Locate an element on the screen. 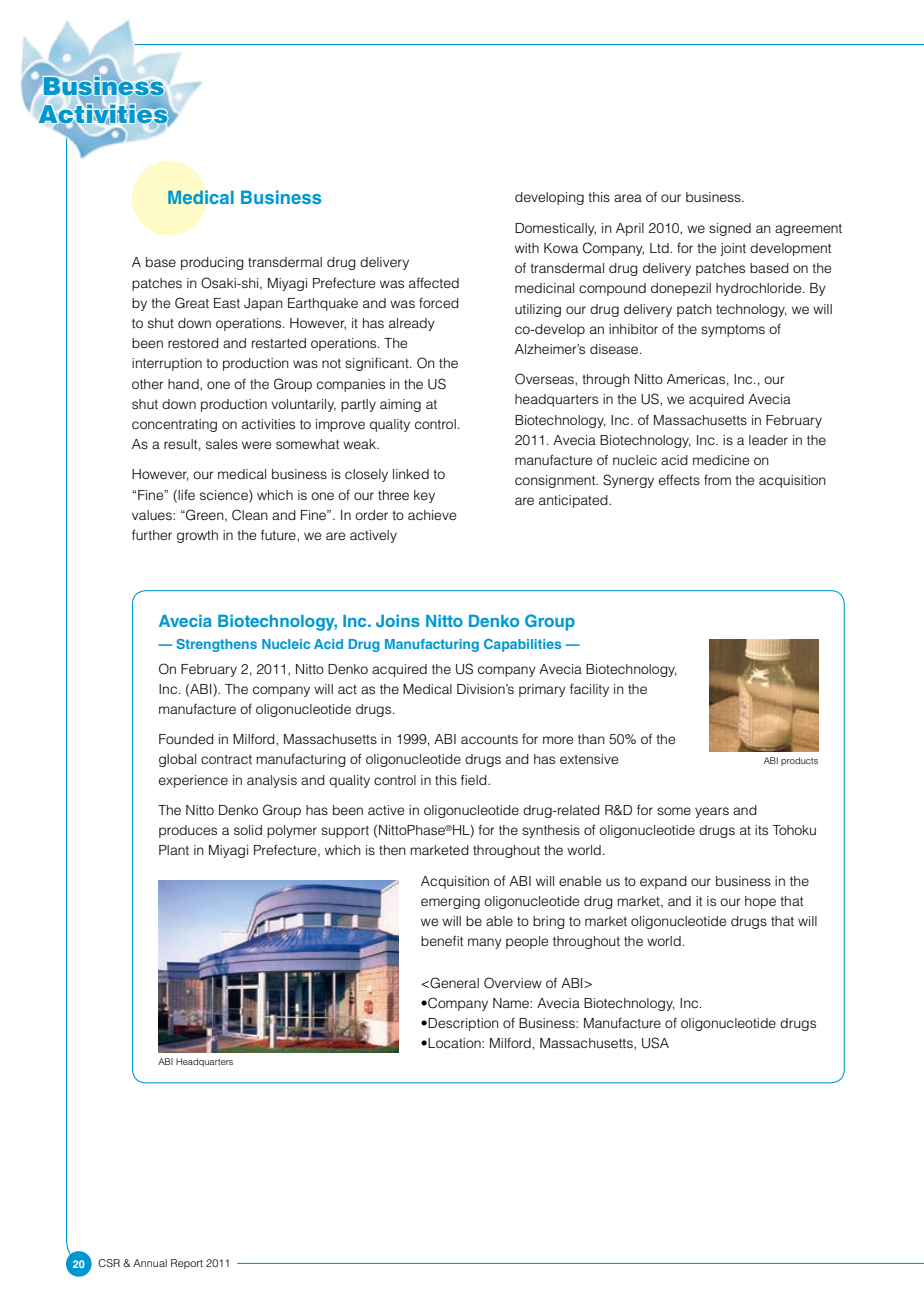 This screenshot has height=1308, width=924. signed is located at coordinates (730, 229).
